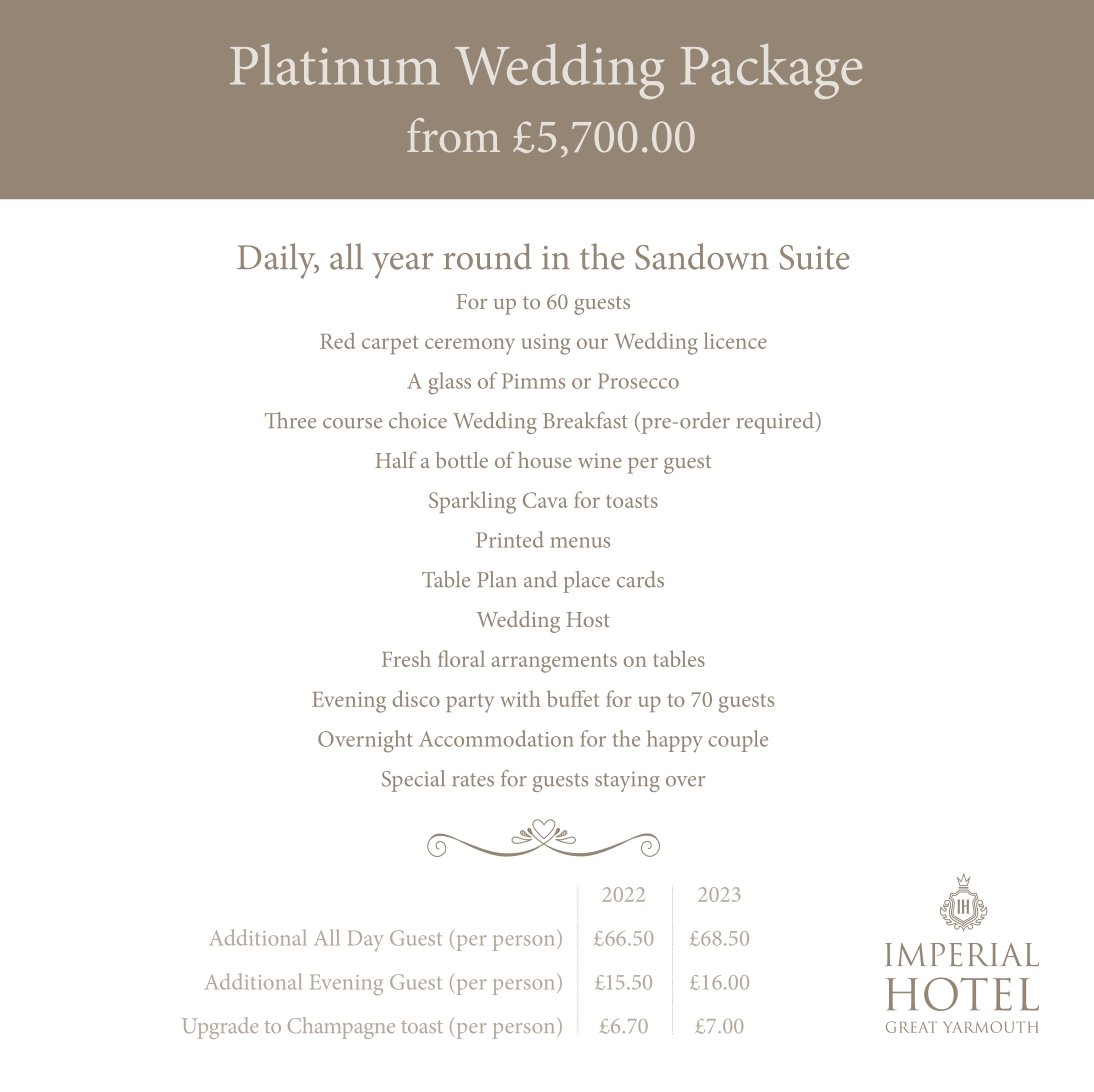  Describe the element at coordinates (627, 781) in the document. I see `staying` at that location.
